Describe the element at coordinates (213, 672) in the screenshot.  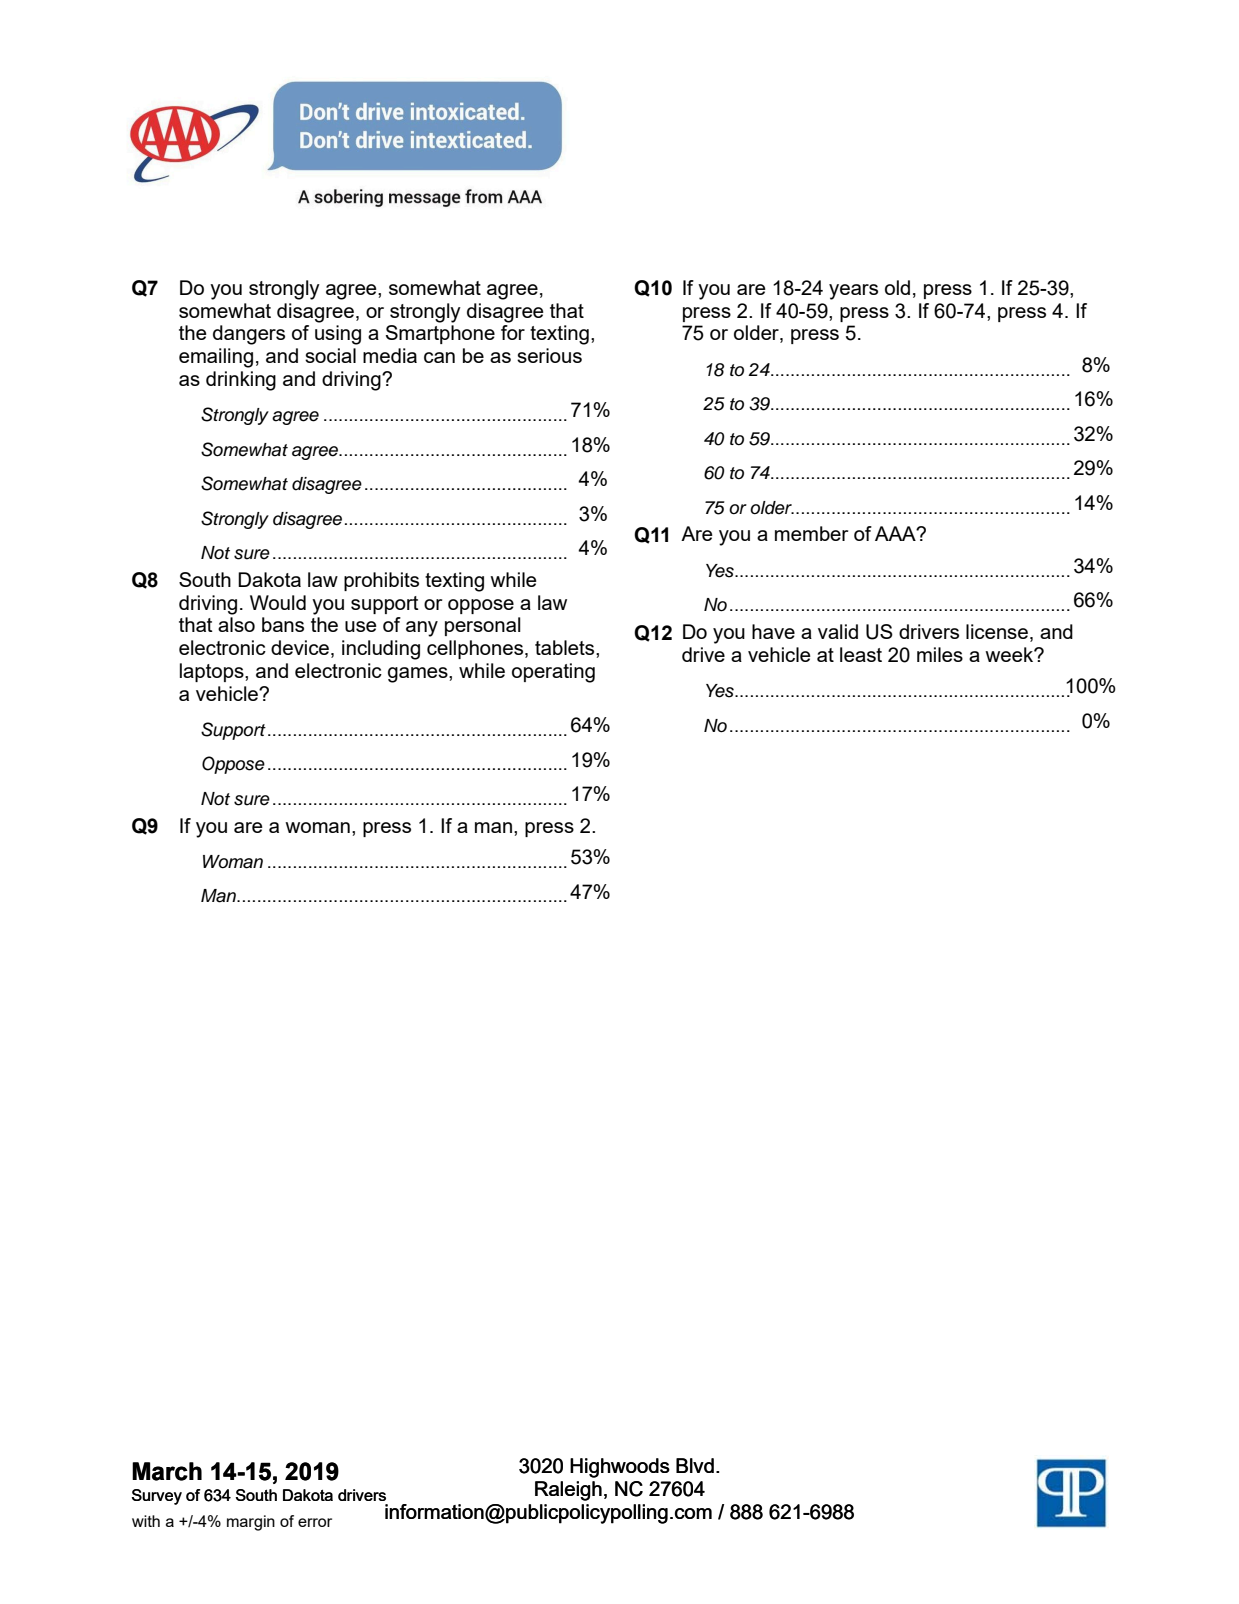
I see `laptops` at that location.
